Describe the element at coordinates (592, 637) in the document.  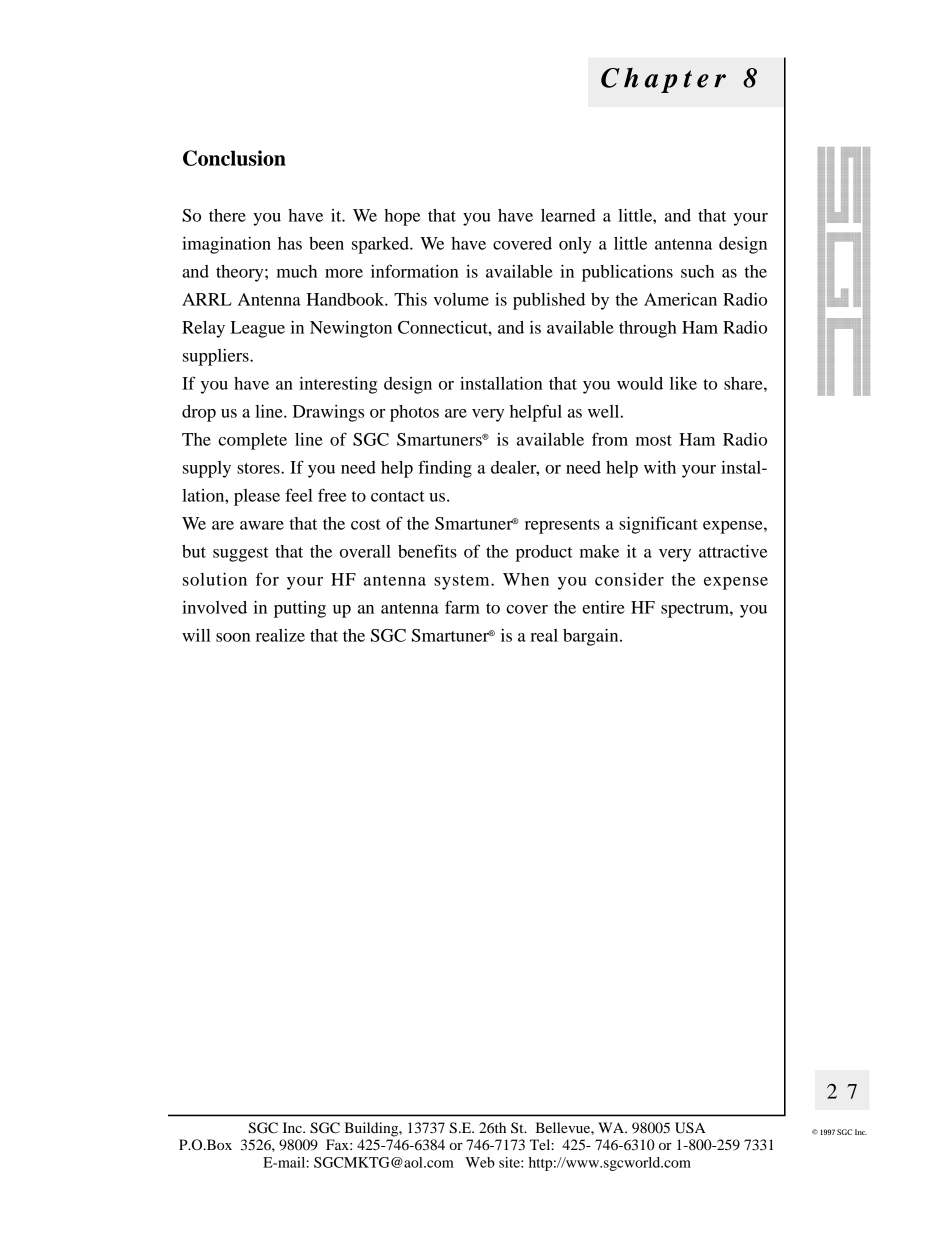
I see `bargain` at that location.
